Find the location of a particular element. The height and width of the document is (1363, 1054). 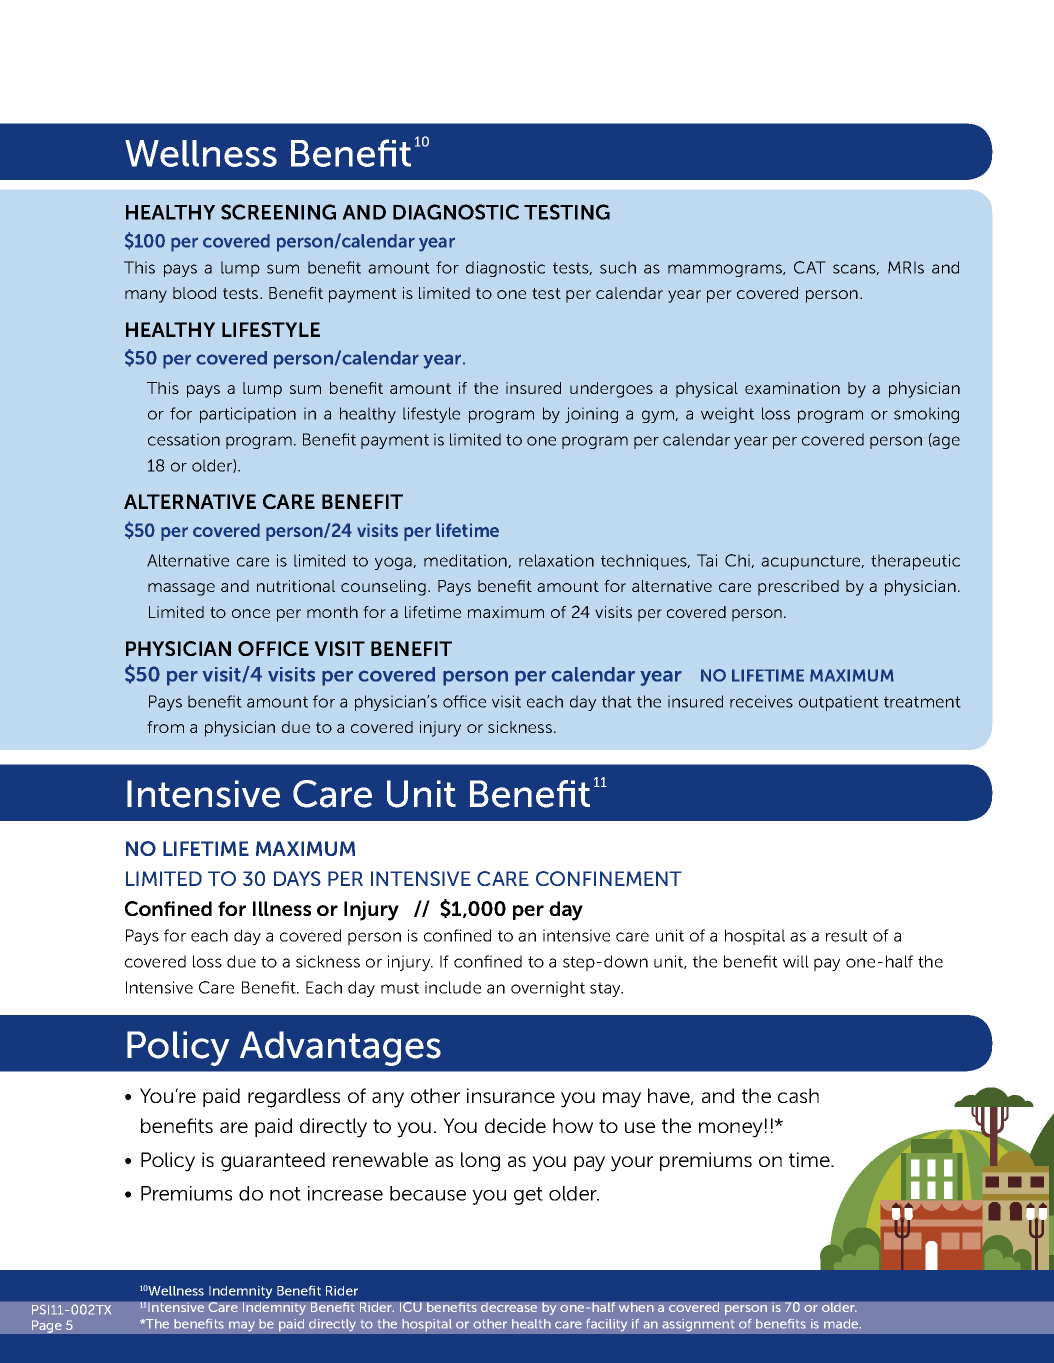

meditation is located at coordinates (466, 561).
